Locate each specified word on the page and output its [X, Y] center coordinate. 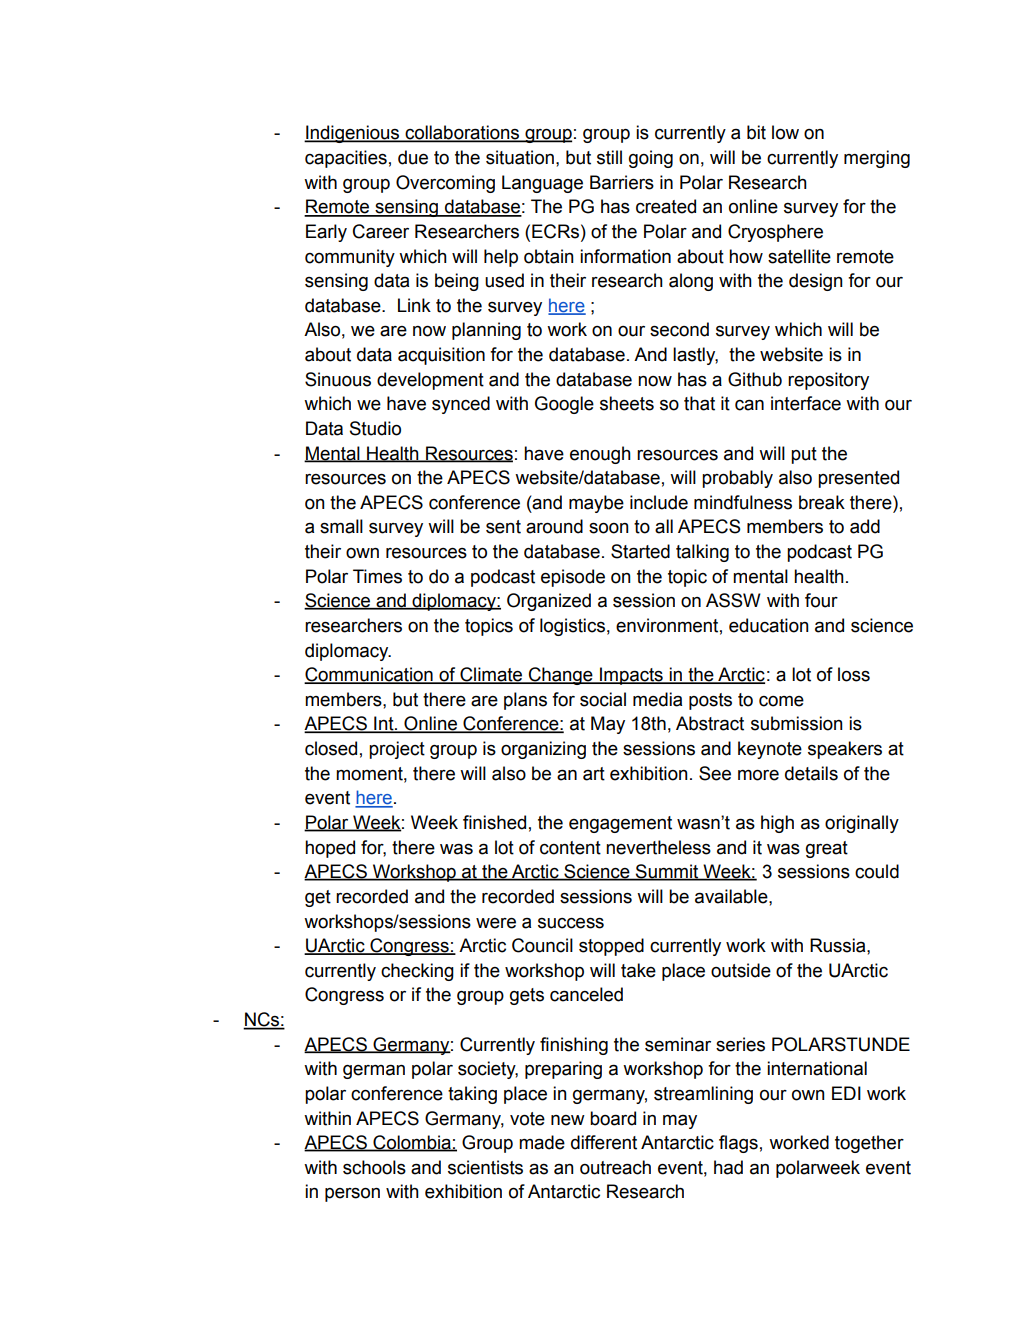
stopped [611, 947]
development [430, 381]
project [397, 750]
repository [828, 381]
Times [377, 576]
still [609, 157]
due [413, 157]
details [811, 773]
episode [573, 578]
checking [417, 972]
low [785, 132]
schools [374, 1167]
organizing [543, 750]
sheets [627, 403]
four [821, 600]
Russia [839, 945]
